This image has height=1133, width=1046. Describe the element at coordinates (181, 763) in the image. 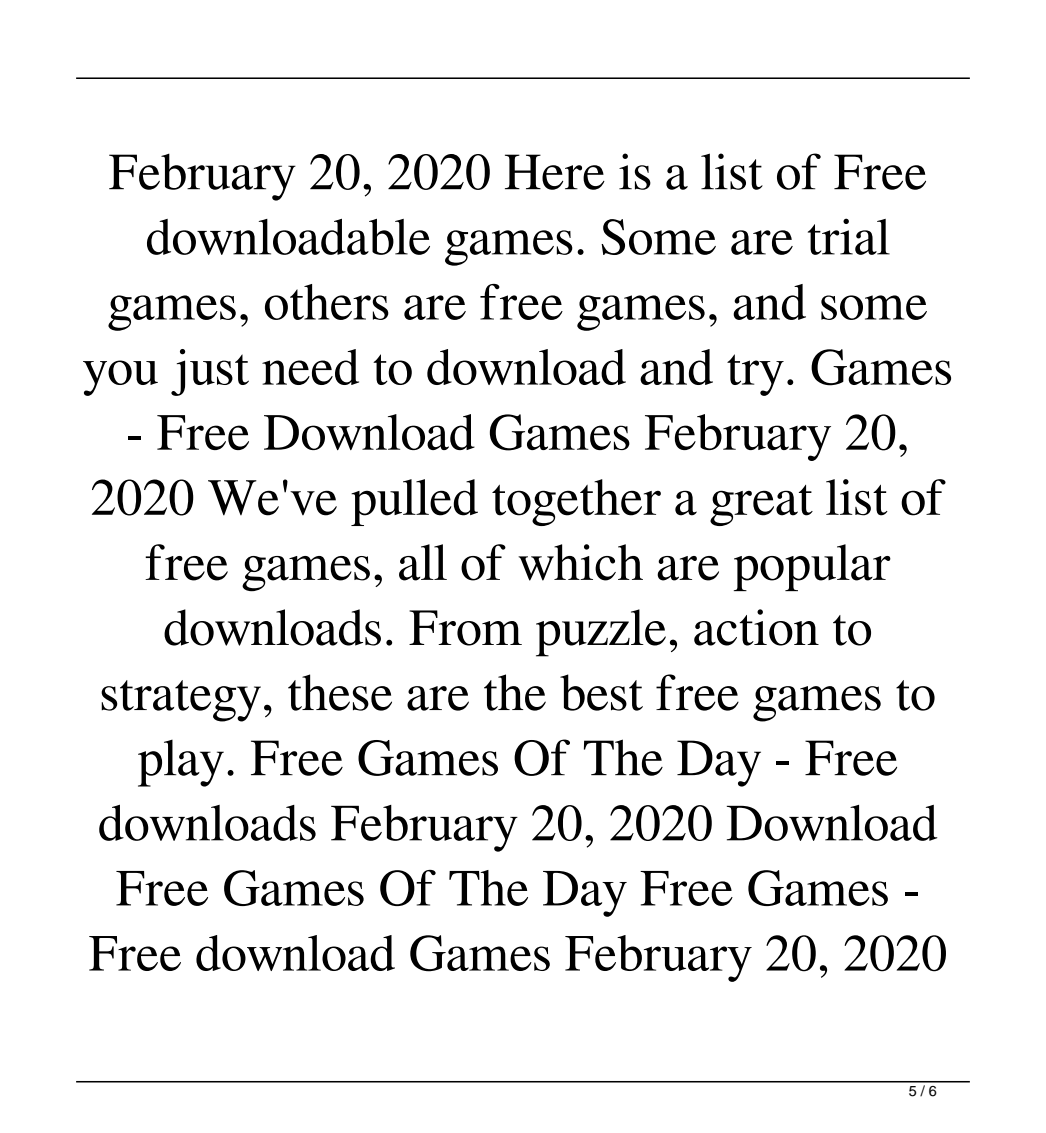

I see `play` at that location.
